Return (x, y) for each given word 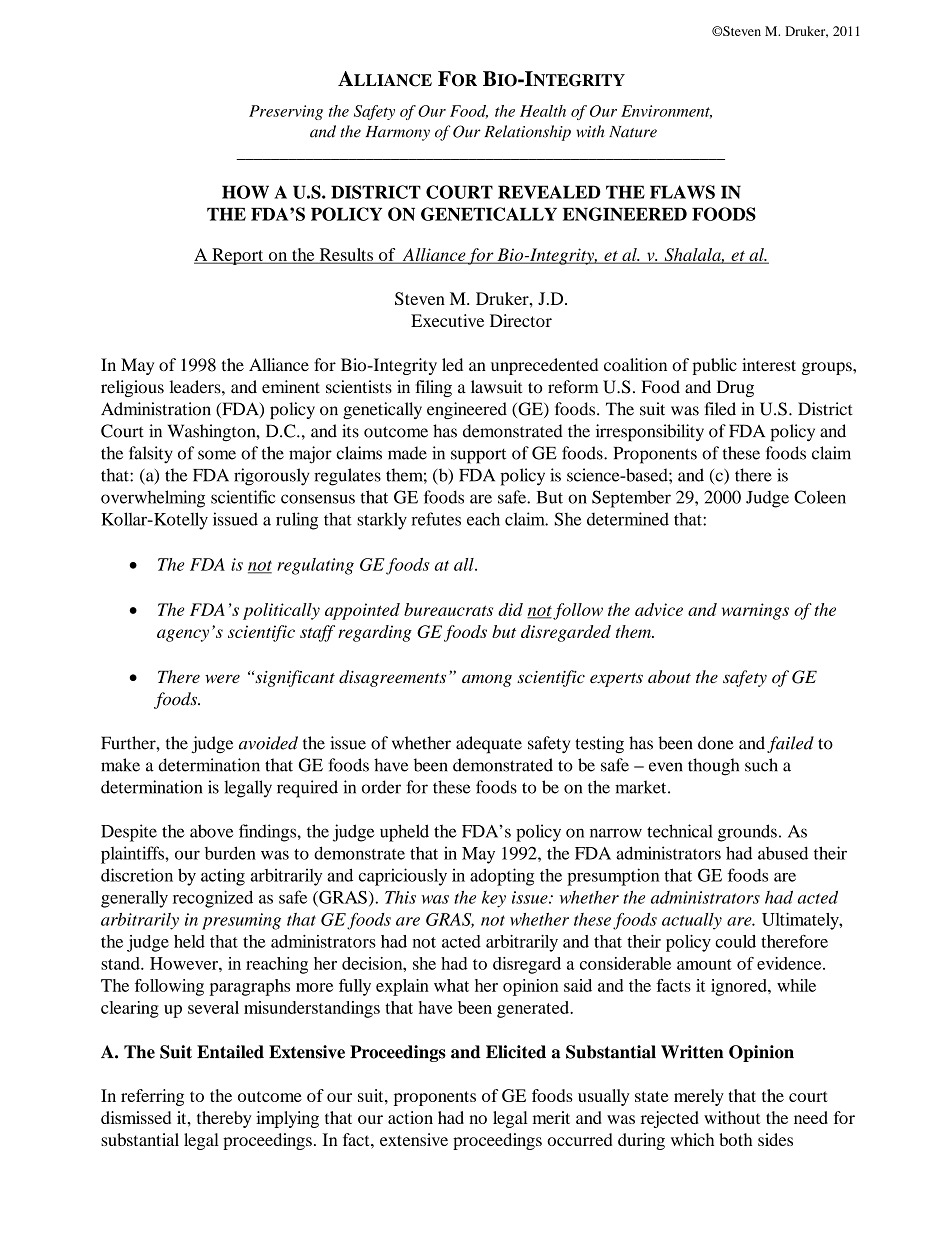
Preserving (286, 112)
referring (152, 1097)
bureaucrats (448, 609)
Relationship (528, 133)
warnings (755, 611)
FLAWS (682, 192)
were (222, 679)
